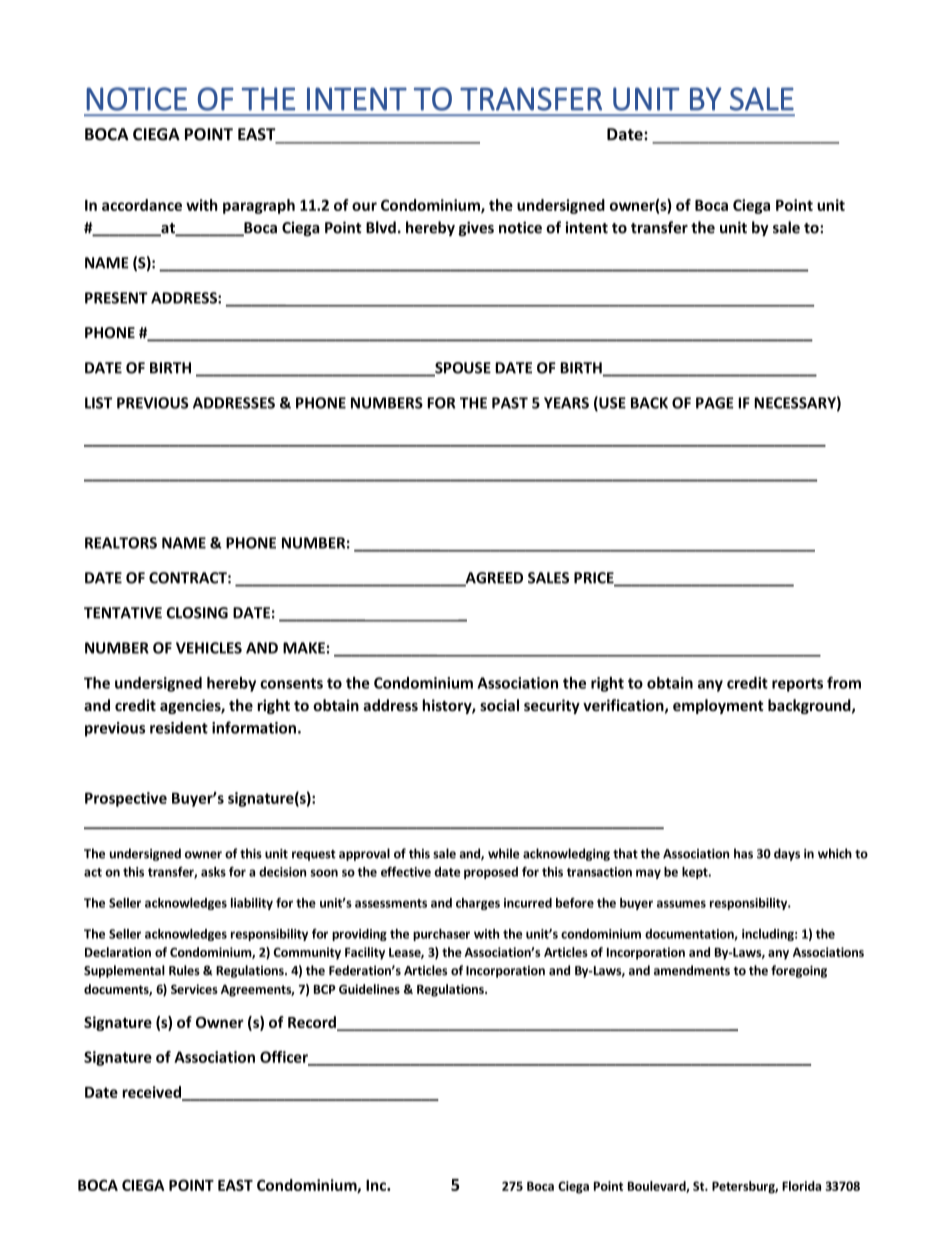 Image resolution: width=952 pixels, height=1233 pixels. What do you see at coordinates (194, 989) in the screenshot?
I see `Services` at bounding box center [194, 989].
